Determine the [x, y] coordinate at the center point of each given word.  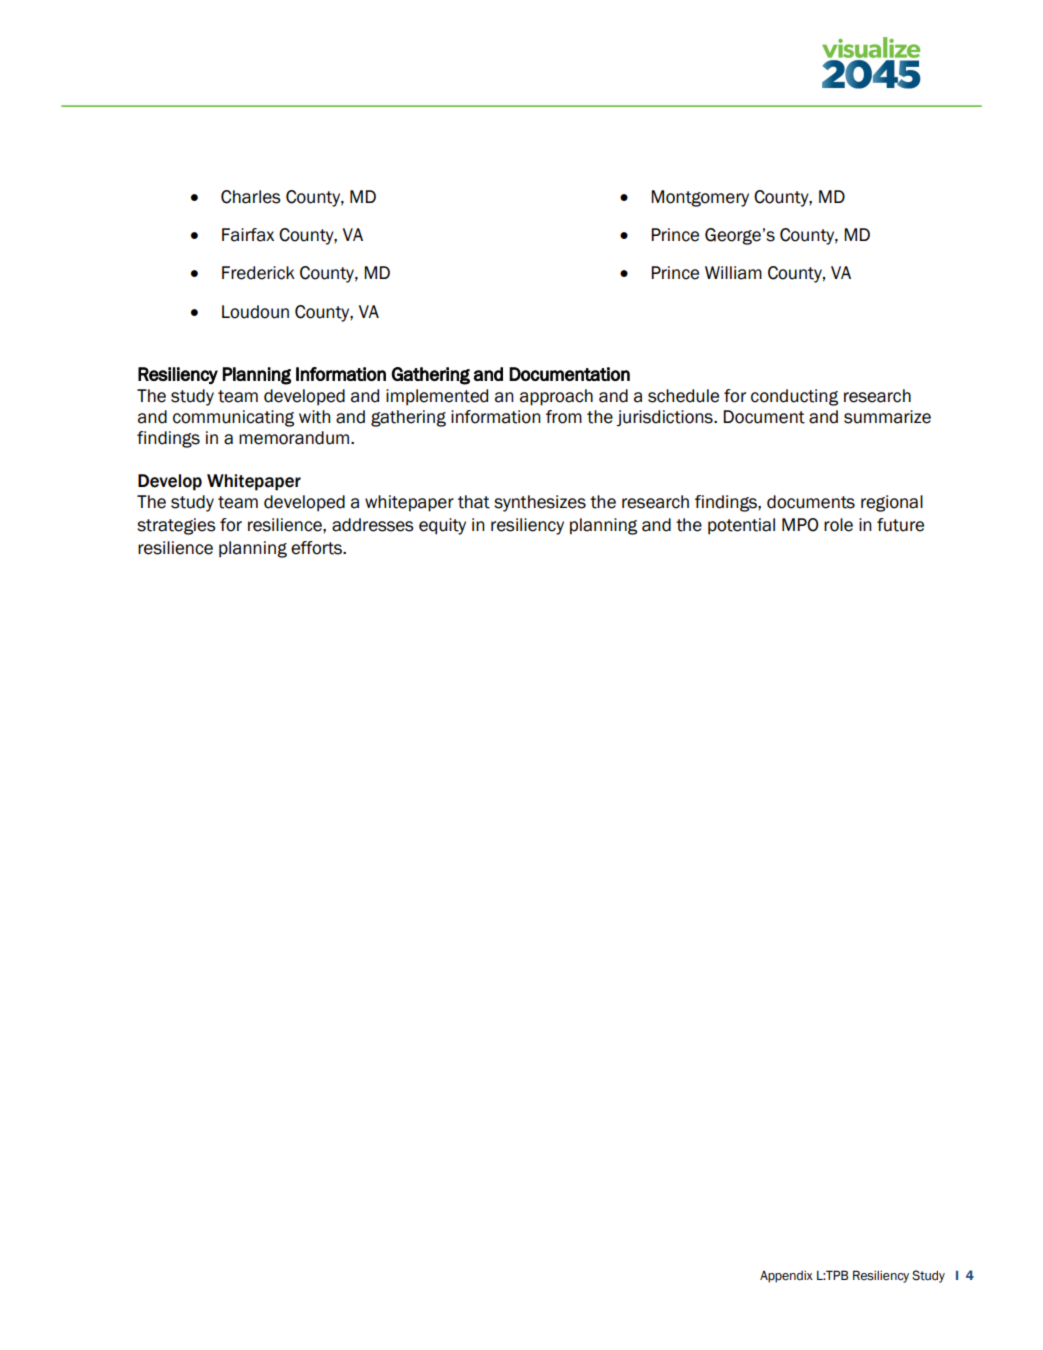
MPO [800, 525]
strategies [176, 526]
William [733, 273]
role [838, 525]
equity [442, 526]
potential [741, 526]
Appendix [786, 1277]
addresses [373, 525]
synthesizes [540, 503]
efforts [317, 548]
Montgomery [700, 198]
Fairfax [248, 235]
